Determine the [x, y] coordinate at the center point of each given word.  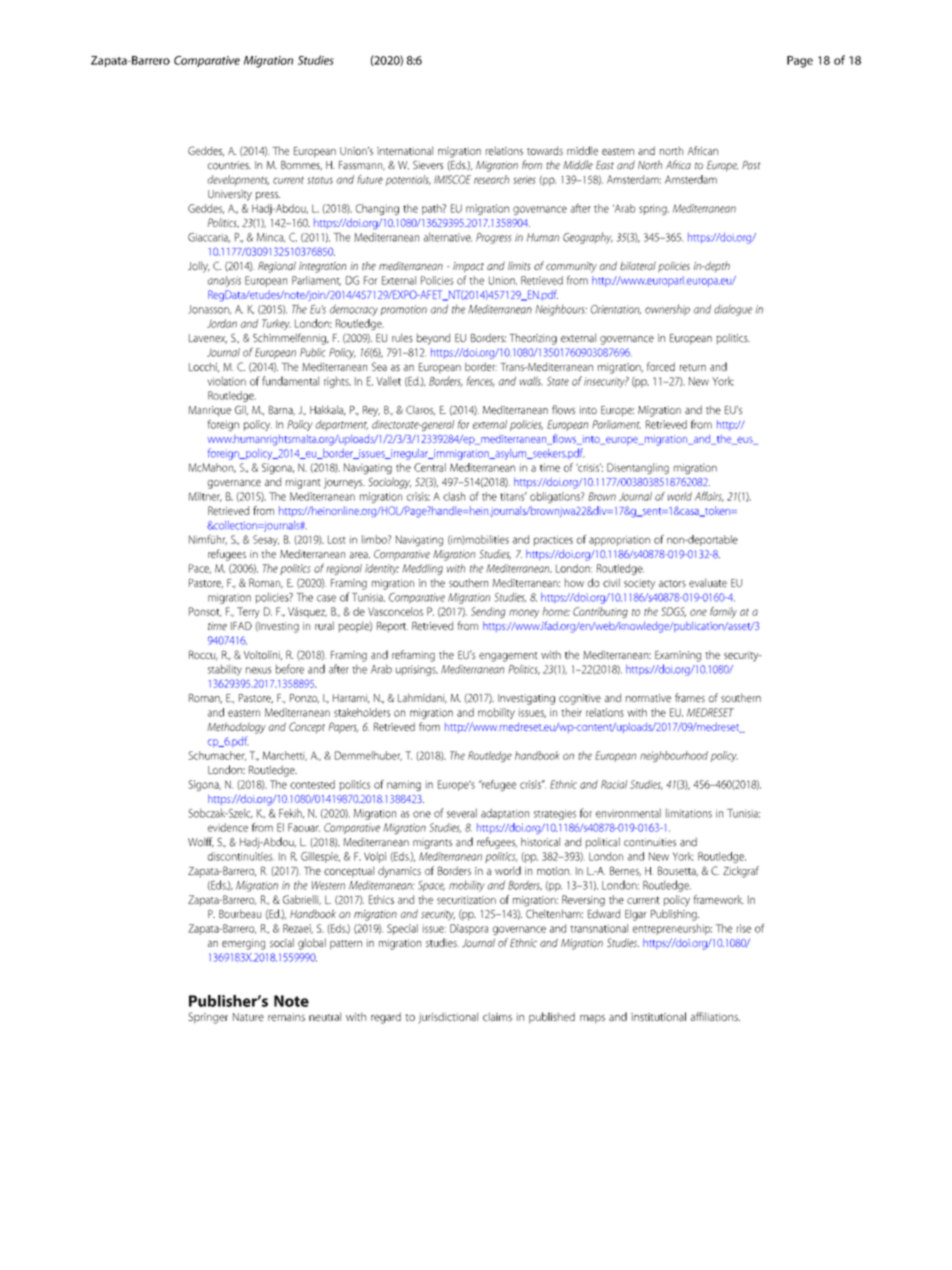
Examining [678, 656]
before [290, 669]
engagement [508, 657]
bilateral [638, 265]
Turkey [276, 324]
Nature [248, 1017]
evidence [228, 827]
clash [454, 496]
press [268, 196]
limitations [689, 813]
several [462, 813]
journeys [344, 483]
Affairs [709, 497]
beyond [433, 339]
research [491, 179]
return [693, 367]
